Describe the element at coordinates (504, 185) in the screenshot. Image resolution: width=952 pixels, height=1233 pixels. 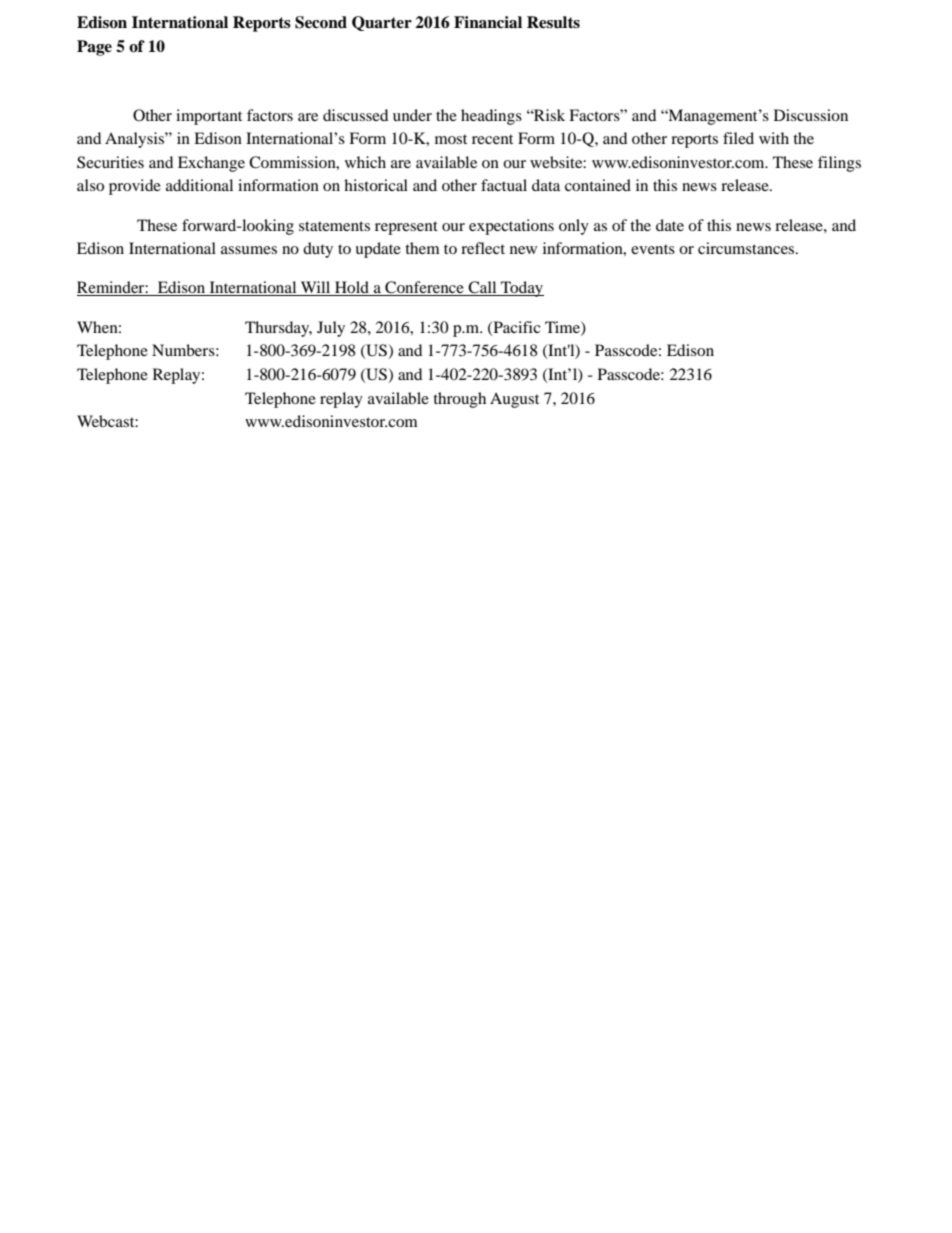
I see `factual` at that location.
